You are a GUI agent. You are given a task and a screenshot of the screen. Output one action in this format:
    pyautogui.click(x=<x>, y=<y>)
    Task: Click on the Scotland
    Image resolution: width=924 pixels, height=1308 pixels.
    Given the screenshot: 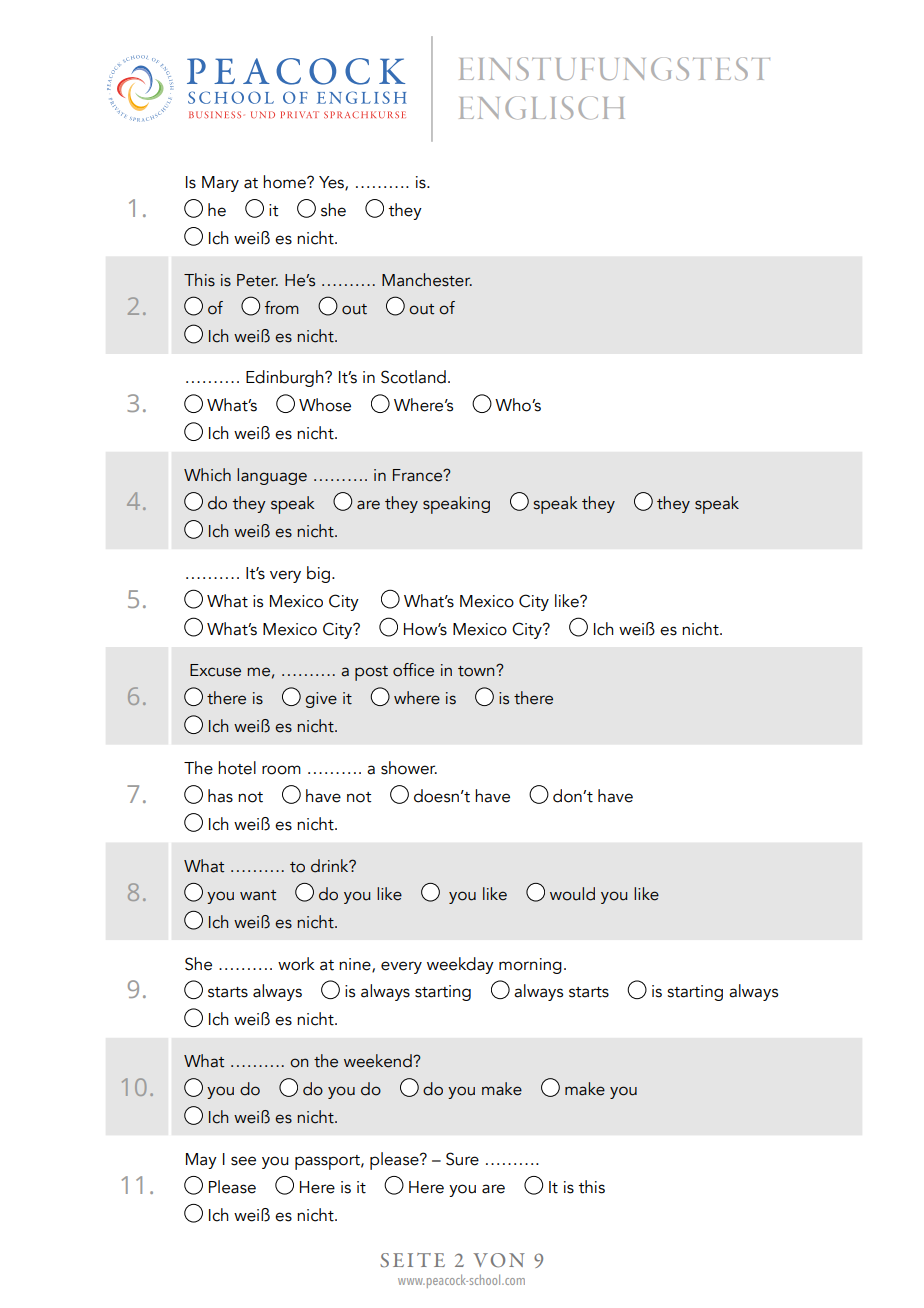 What is the action you would take?
    pyautogui.click(x=413, y=377)
